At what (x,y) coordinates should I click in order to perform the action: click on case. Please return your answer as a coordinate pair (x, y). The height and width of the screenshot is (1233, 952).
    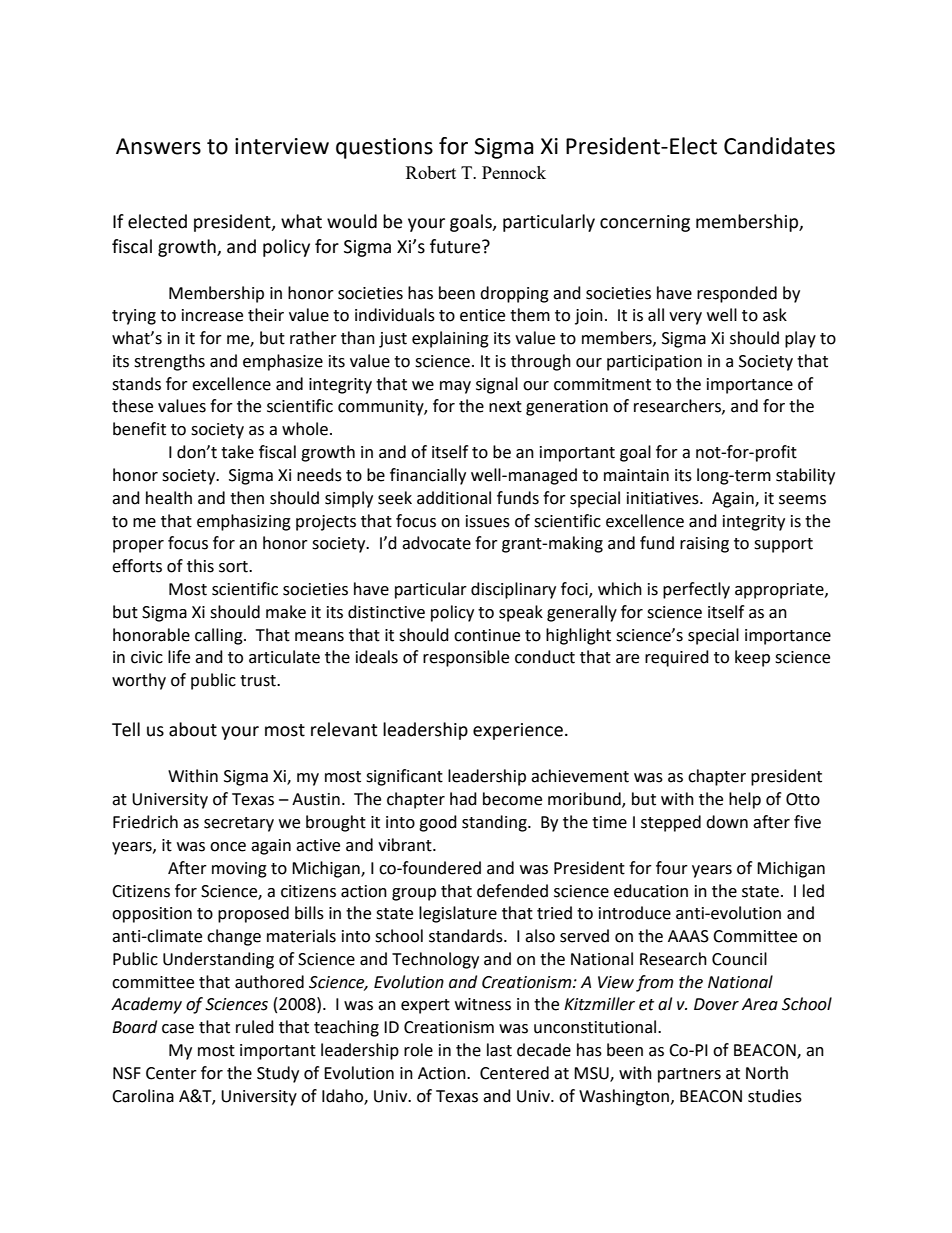
    Looking at the image, I should click on (178, 1029).
